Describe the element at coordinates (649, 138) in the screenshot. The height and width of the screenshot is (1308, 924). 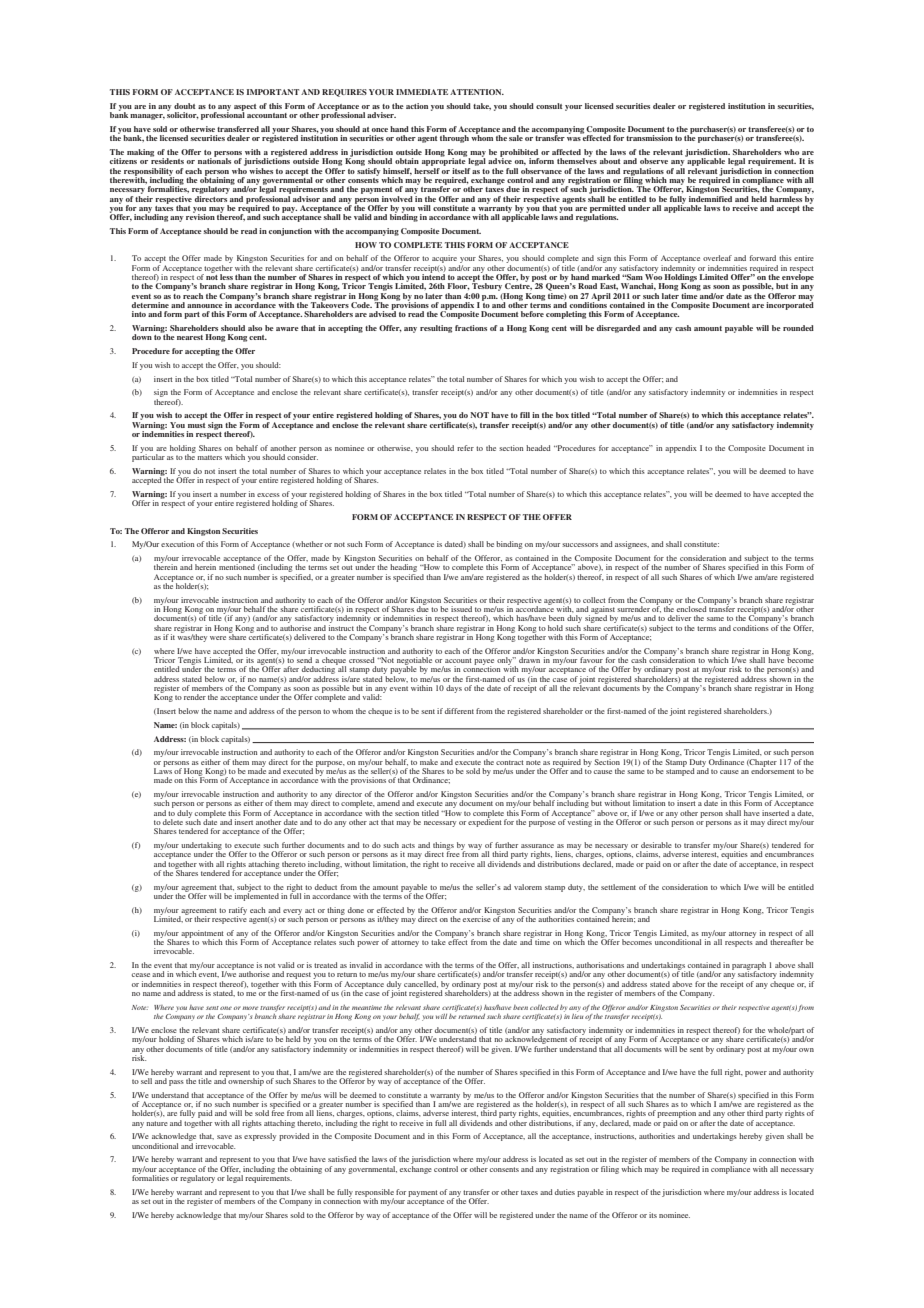
I see `transmission` at that location.
